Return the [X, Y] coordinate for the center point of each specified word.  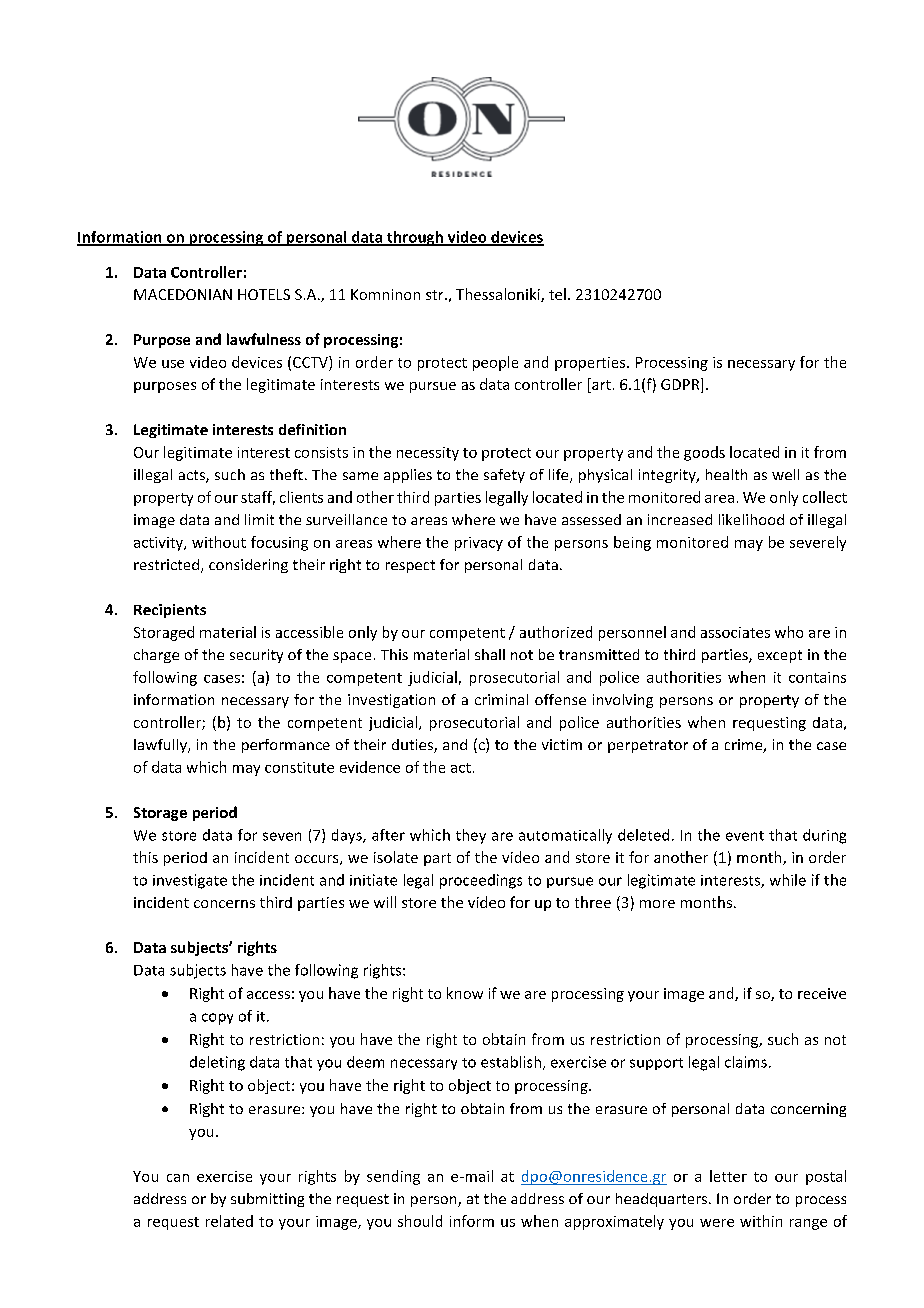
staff [258, 498]
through [415, 238]
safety [504, 476]
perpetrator [648, 746]
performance [286, 746]
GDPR [681, 385]
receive [822, 993]
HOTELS [264, 294]
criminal [501, 699]
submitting [267, 1200]
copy [217, 1019]
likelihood [751, 519]
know [465, 993]
